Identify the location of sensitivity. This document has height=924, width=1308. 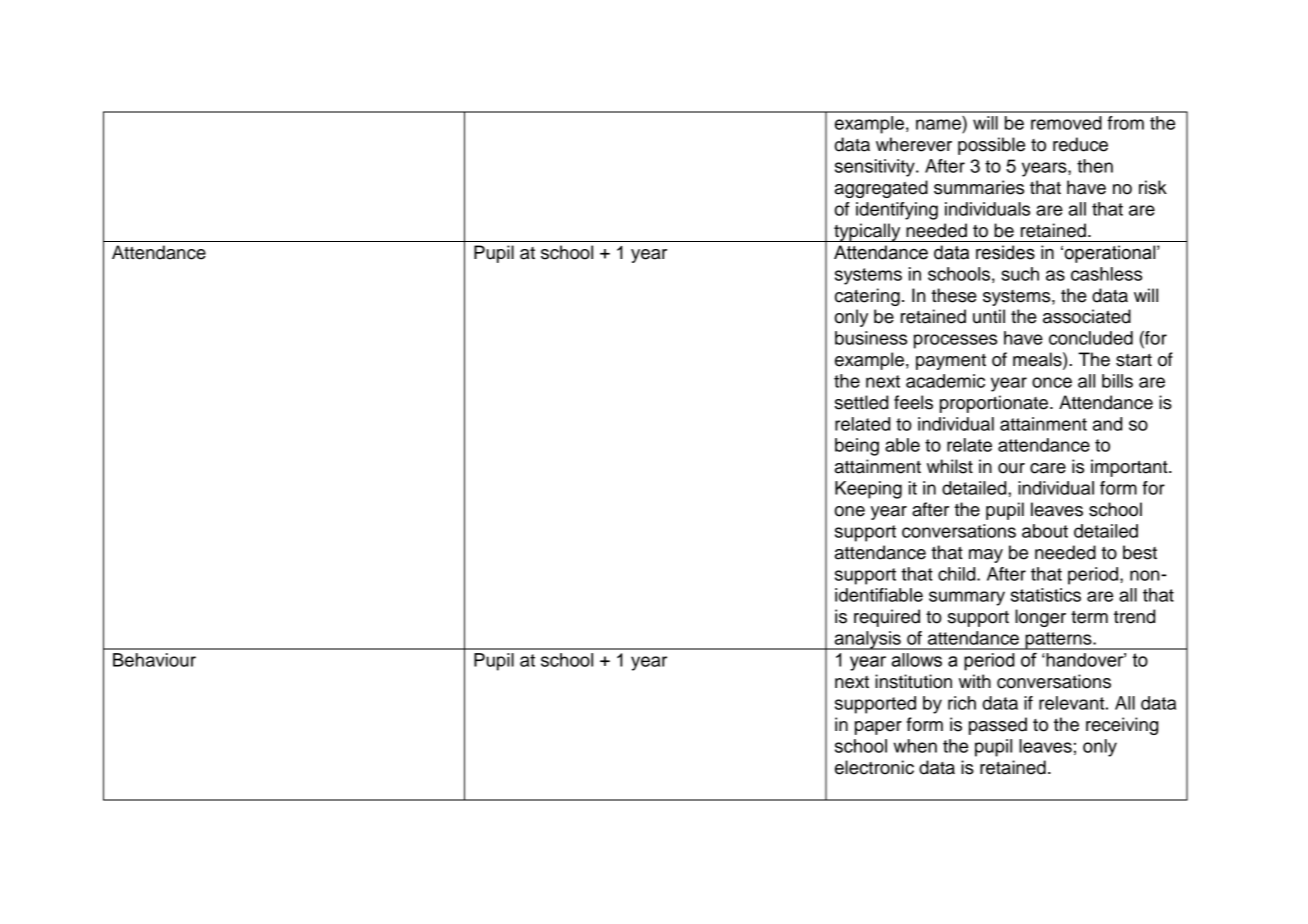
(876, 168).
